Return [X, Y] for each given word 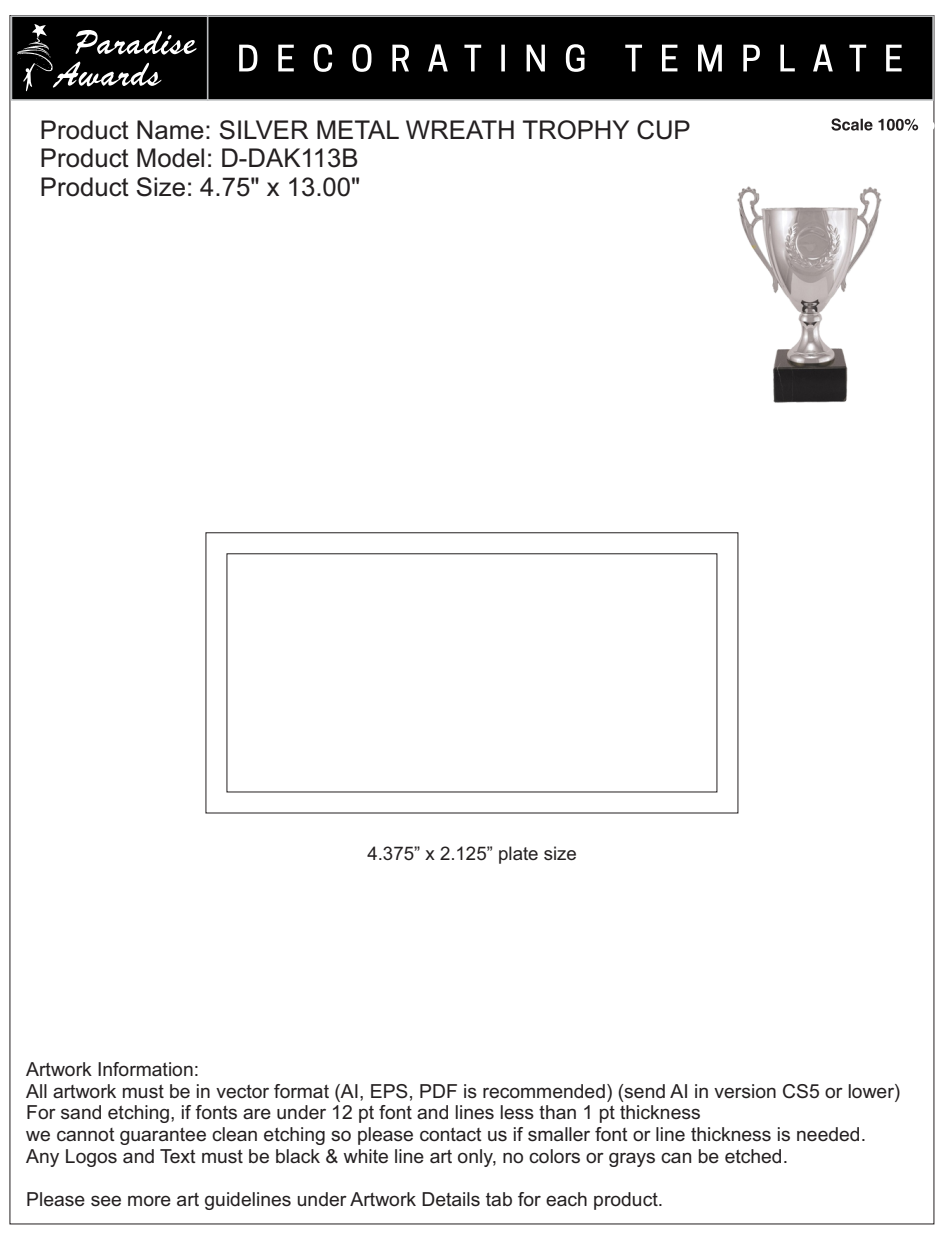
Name [170, 130]
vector [242, 1091]
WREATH [460, 129]
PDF [438, 1091]
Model [170, 158]
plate [518, 855]
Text [178, 1156]
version [745, 1091]
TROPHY [576, 130]
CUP [663, 130]
